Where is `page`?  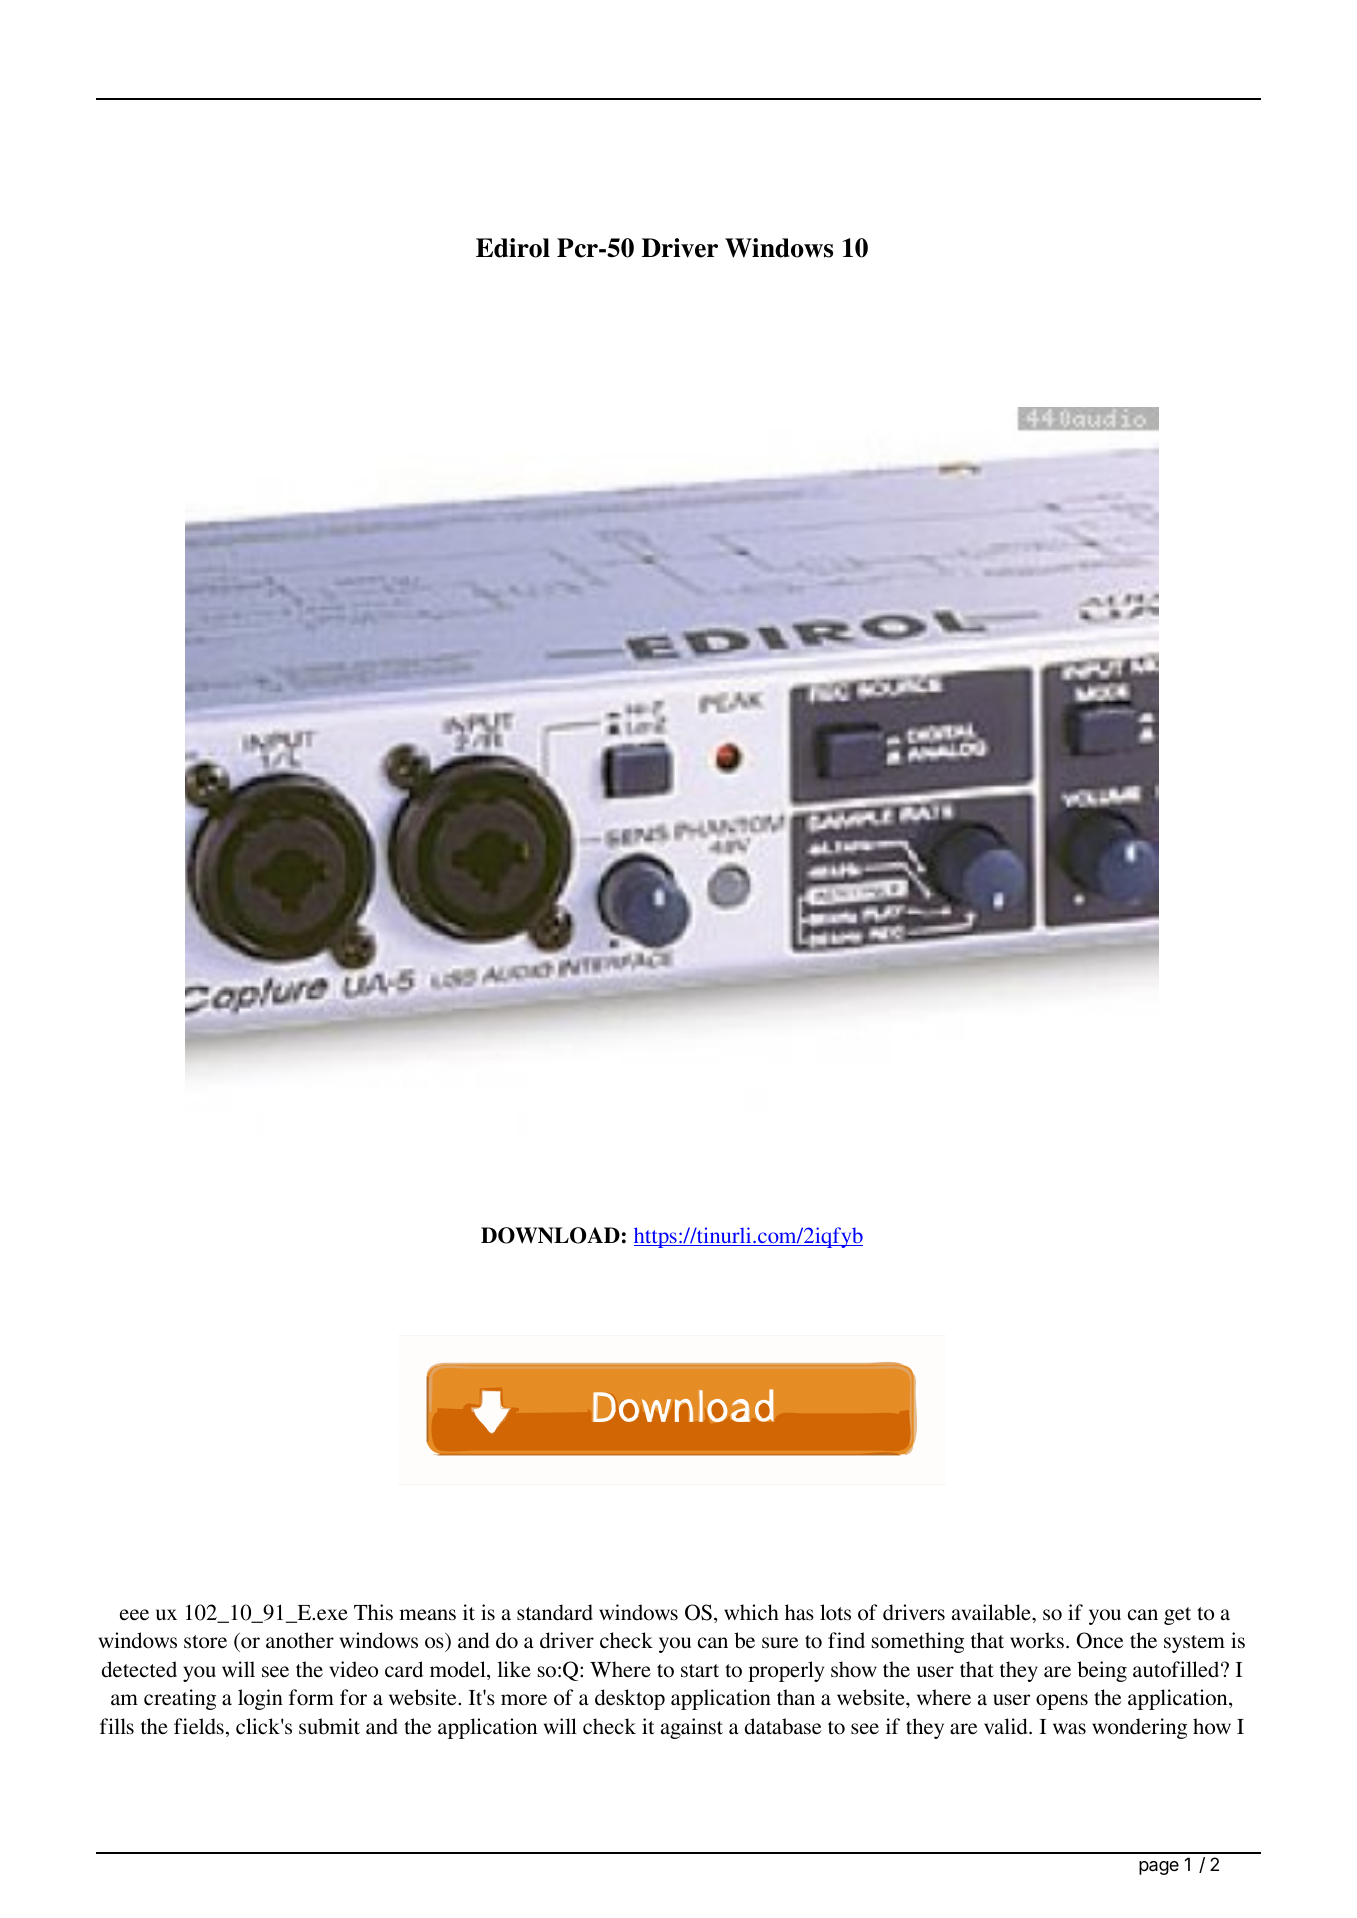
page is located at coordinates (1159, 1868).
